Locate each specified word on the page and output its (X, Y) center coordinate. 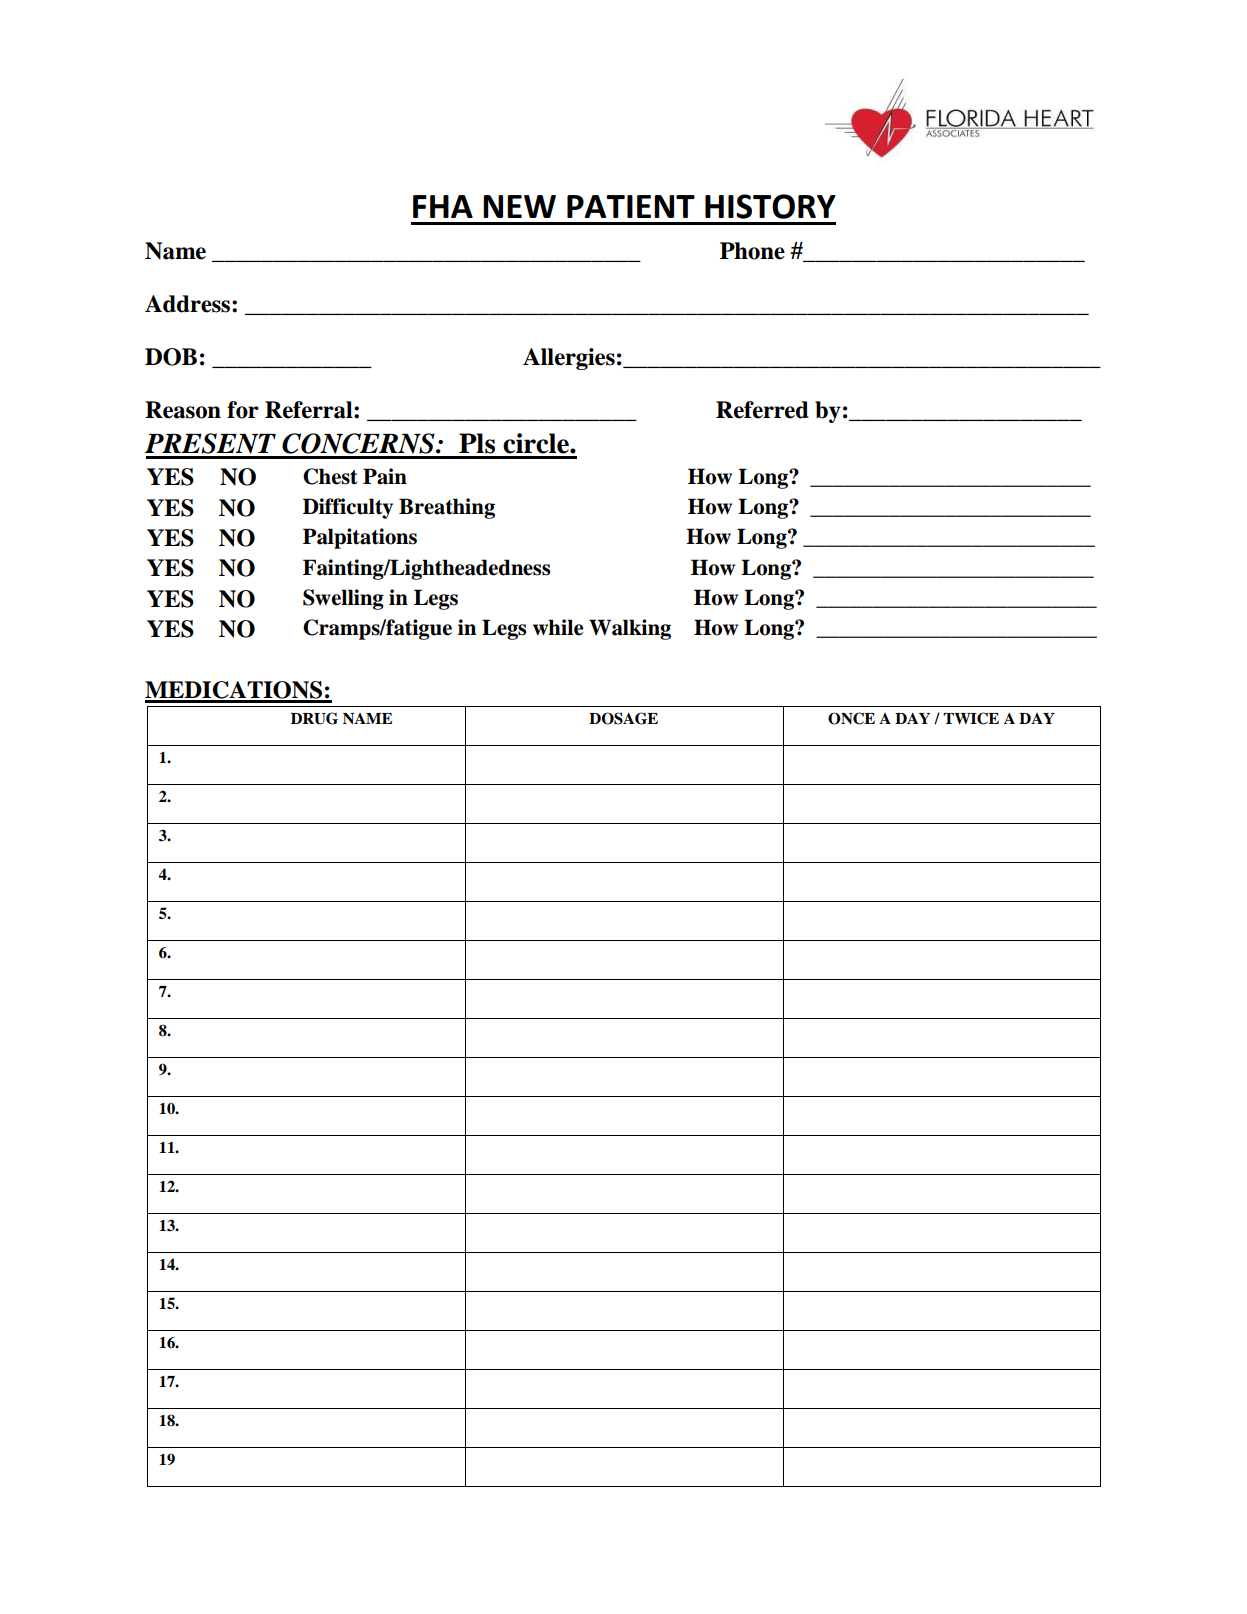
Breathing (447, 508)
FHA (443, 206)
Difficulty (348, 508)
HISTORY (770, 206)
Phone (752, 251)
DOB (171, 357)
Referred (762, 410)
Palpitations (360, 538)
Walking (630, 629)
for (243, 410)
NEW (519, 206)
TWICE (971, 718)
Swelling (343, 599)
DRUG (314, 718)
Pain (385, 476)
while (558, 627)
